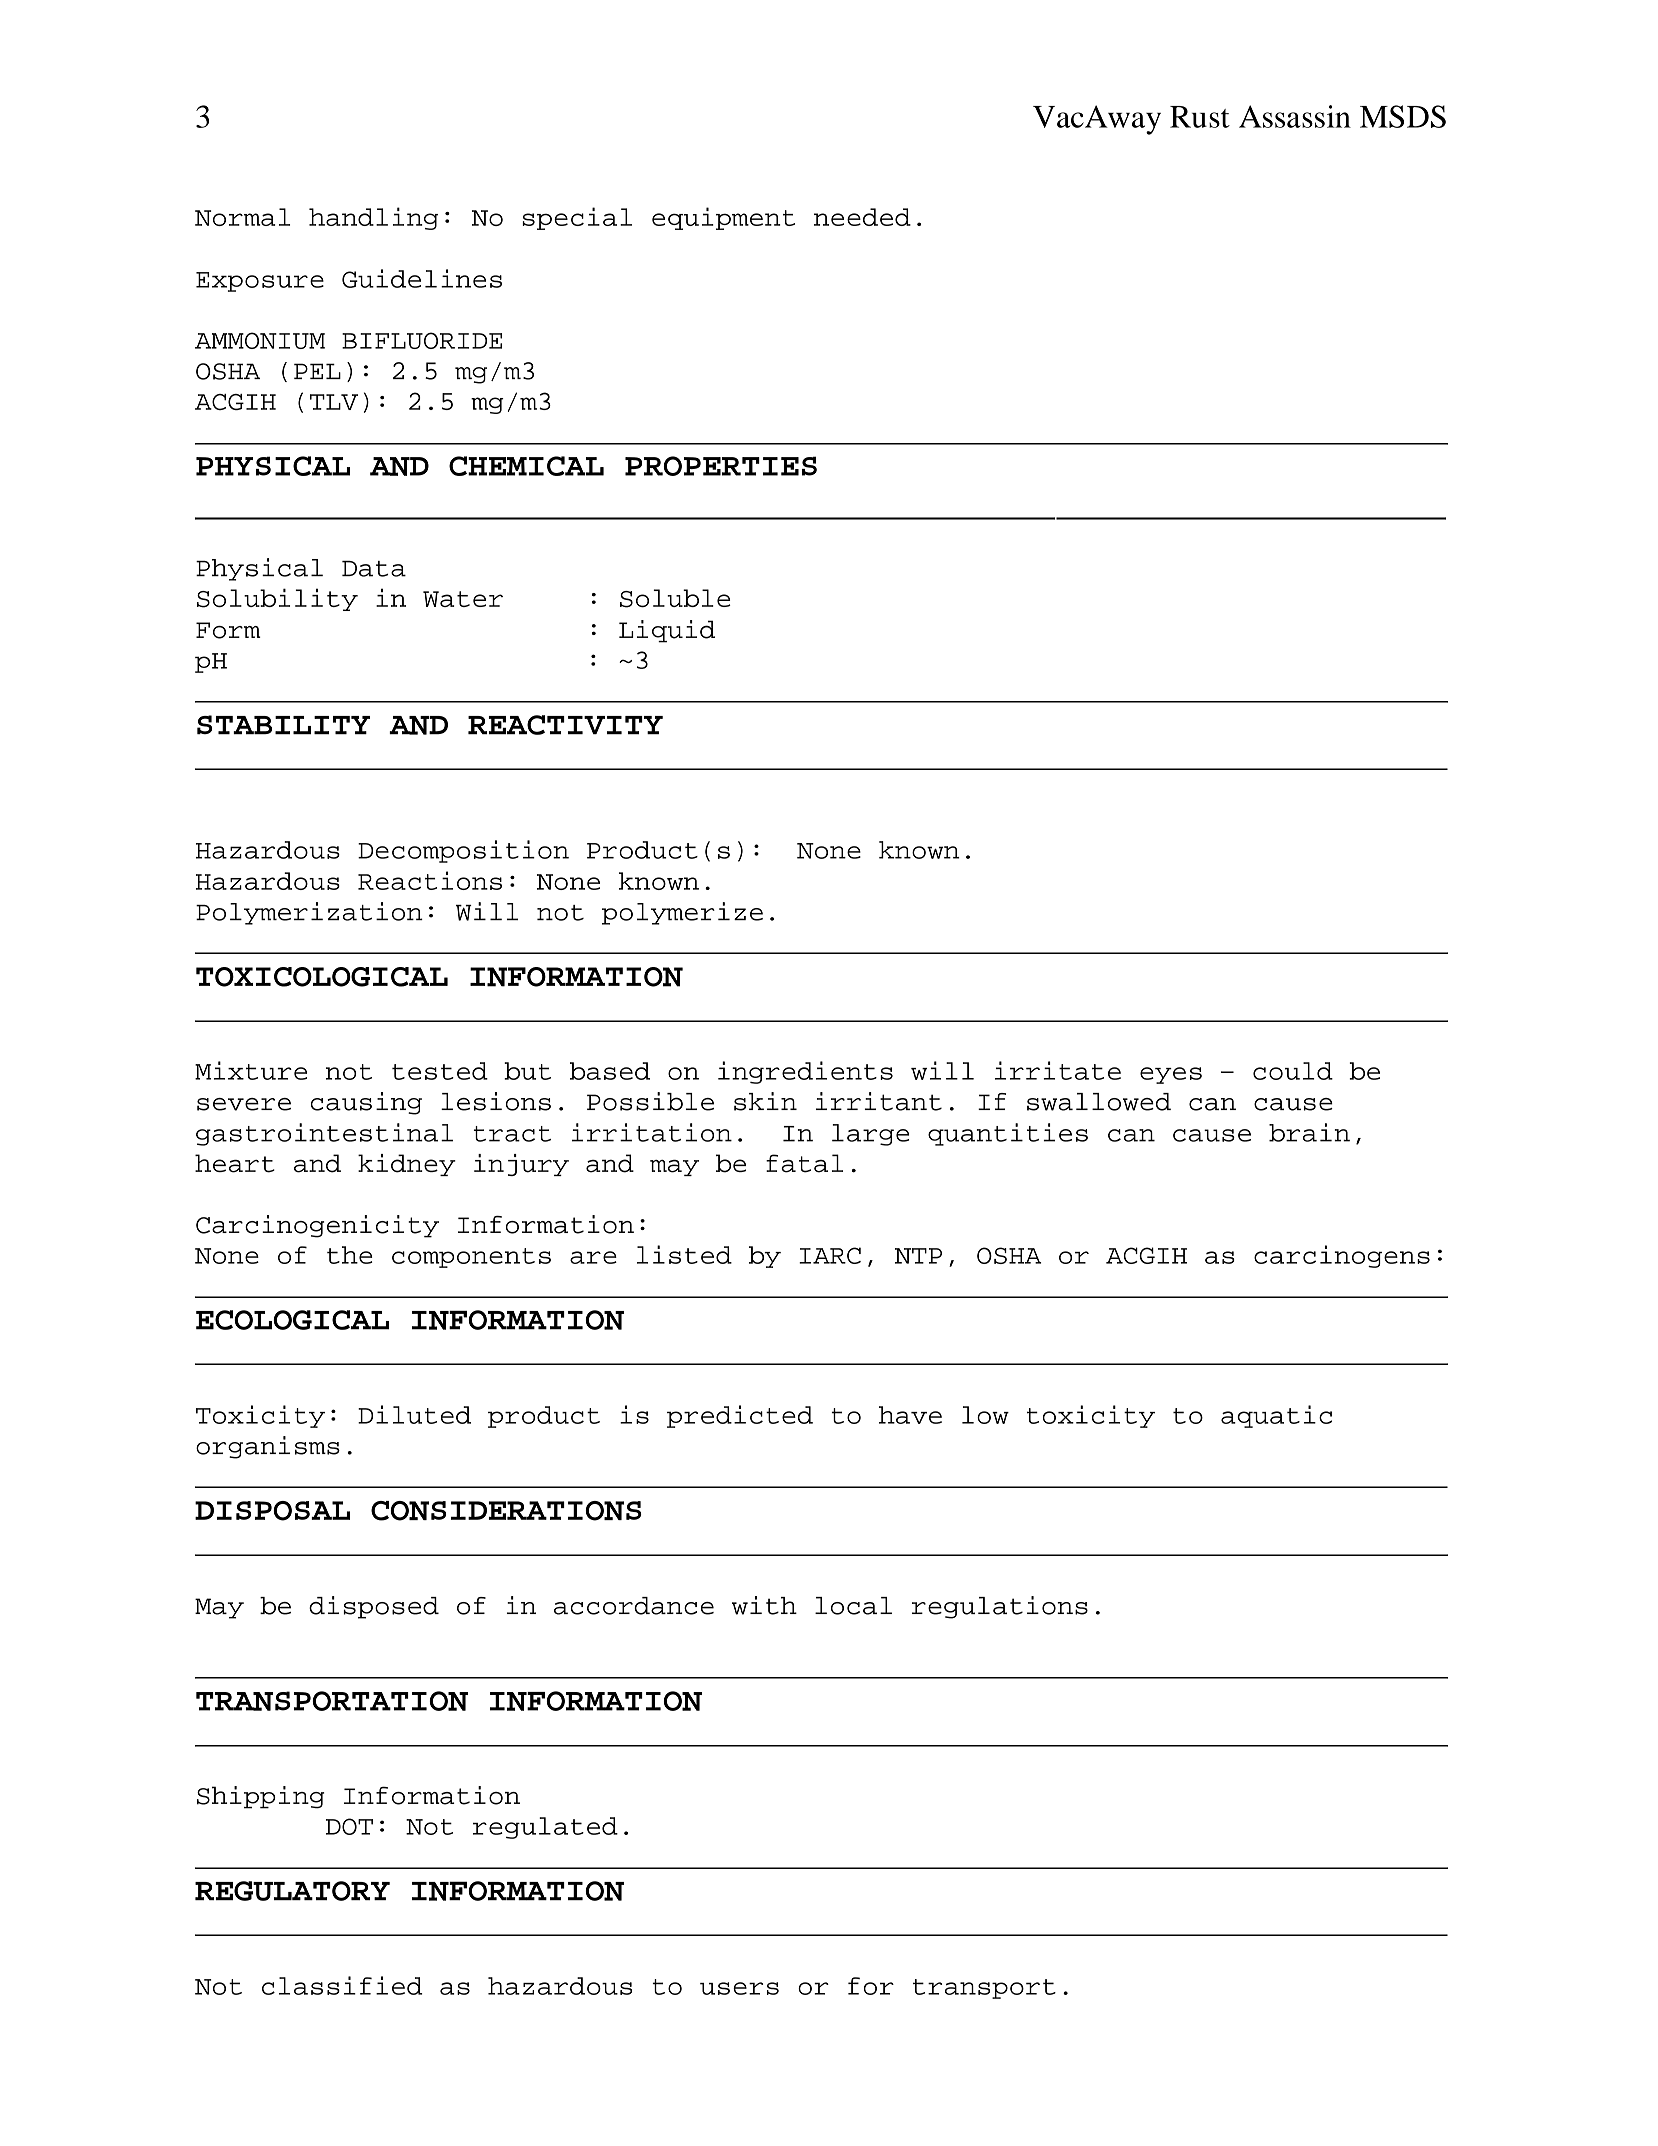 The height and width of the document is (2146, 1658). Describe the element at coordinates (862, 217) in the document. I see `needed` at that location.
